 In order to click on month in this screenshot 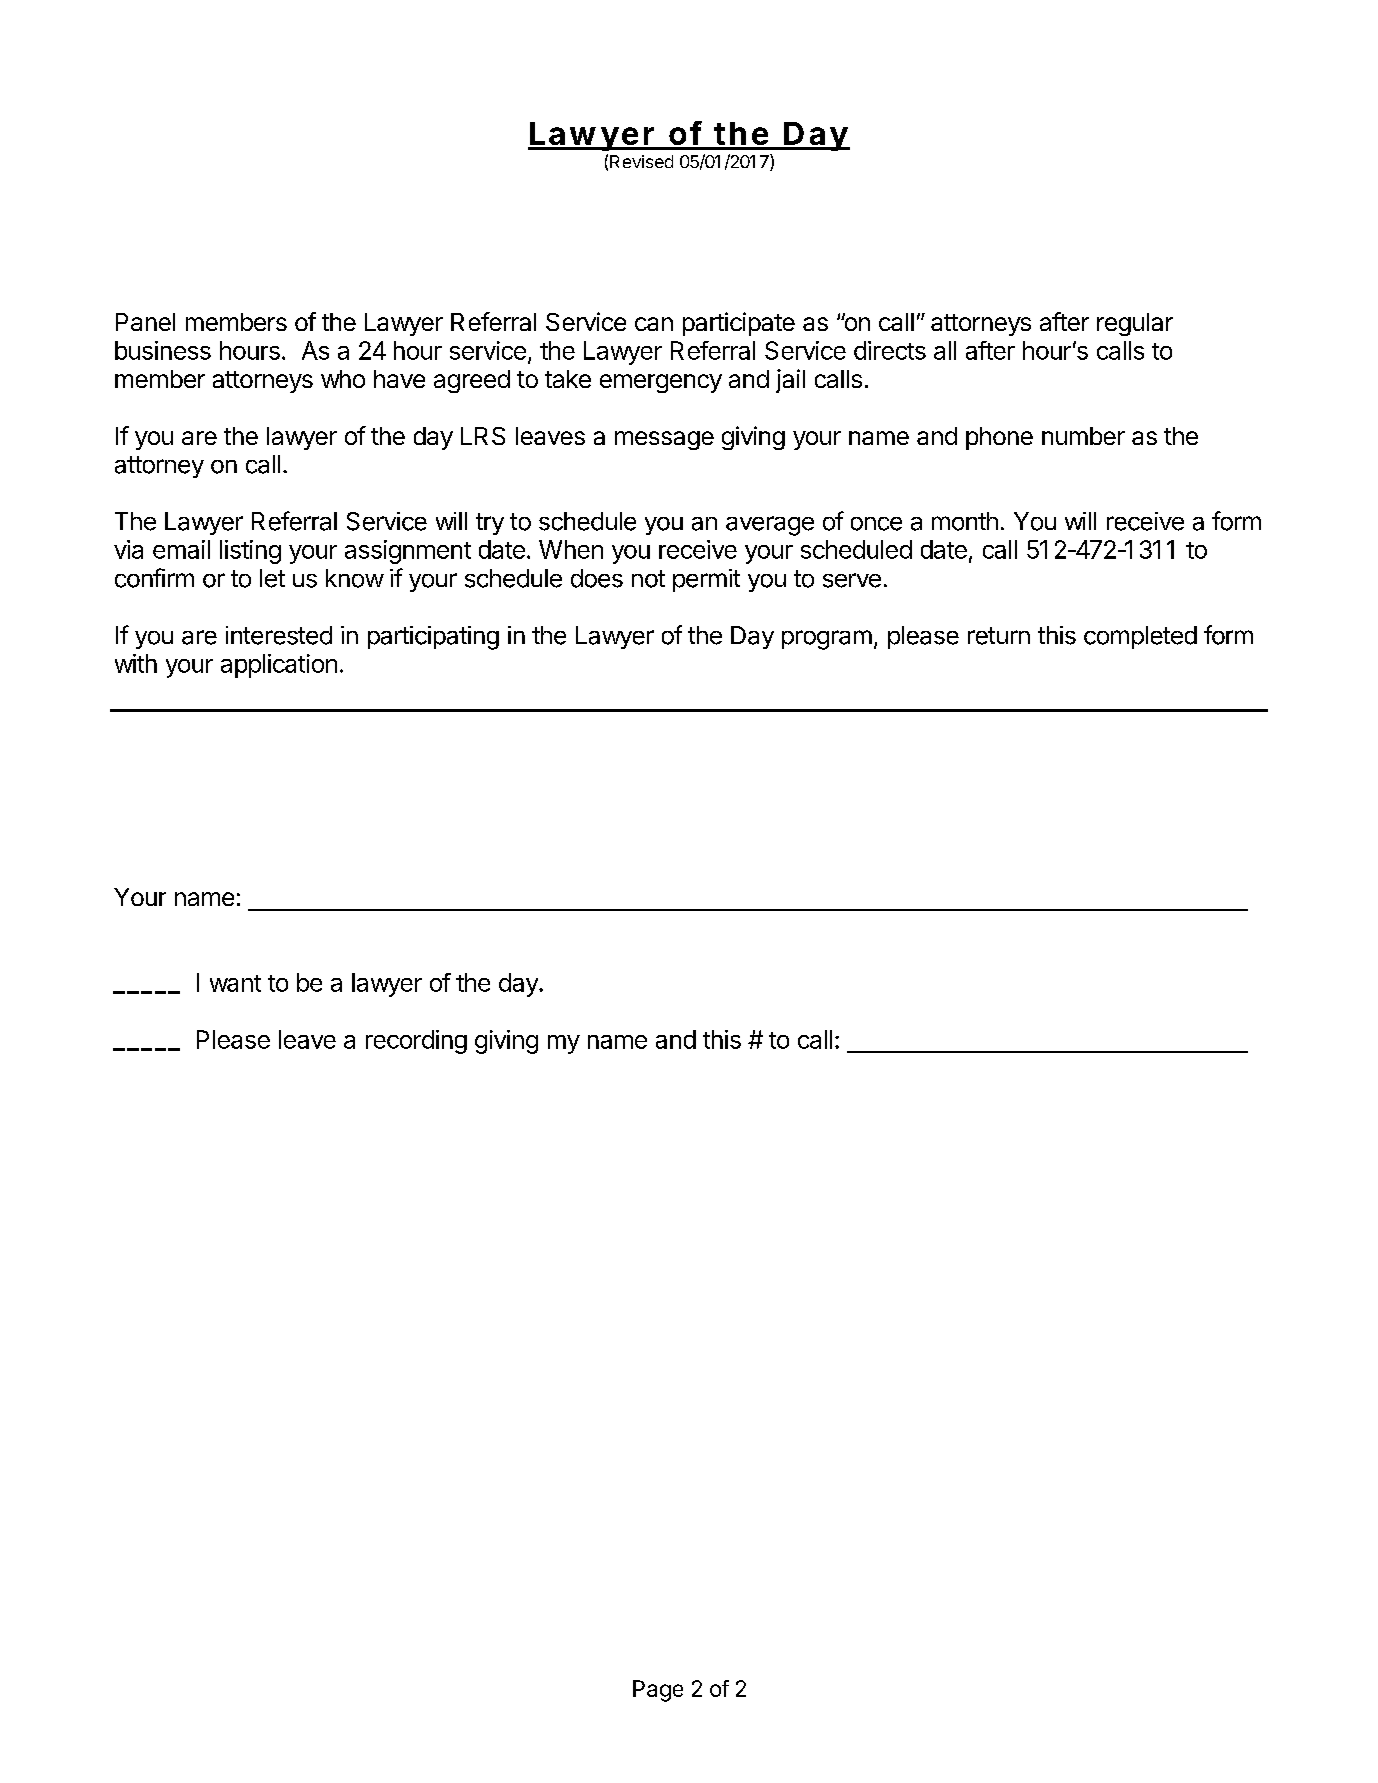, I will do `click(965, 521)`.
